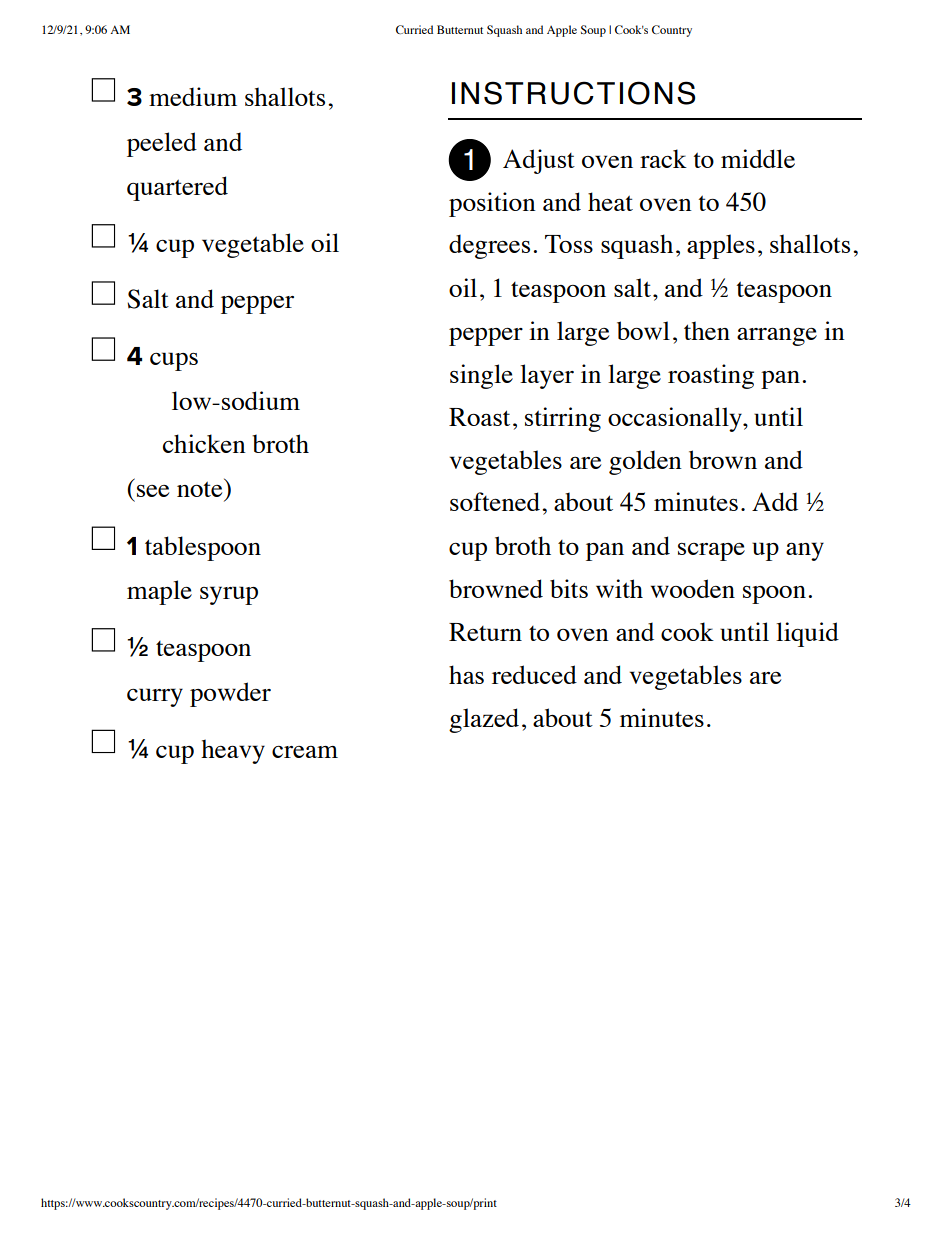  What do you see at coordinates (807, 634) in the screenshot?
I see `liquid` at bounding box center [807, 634].
